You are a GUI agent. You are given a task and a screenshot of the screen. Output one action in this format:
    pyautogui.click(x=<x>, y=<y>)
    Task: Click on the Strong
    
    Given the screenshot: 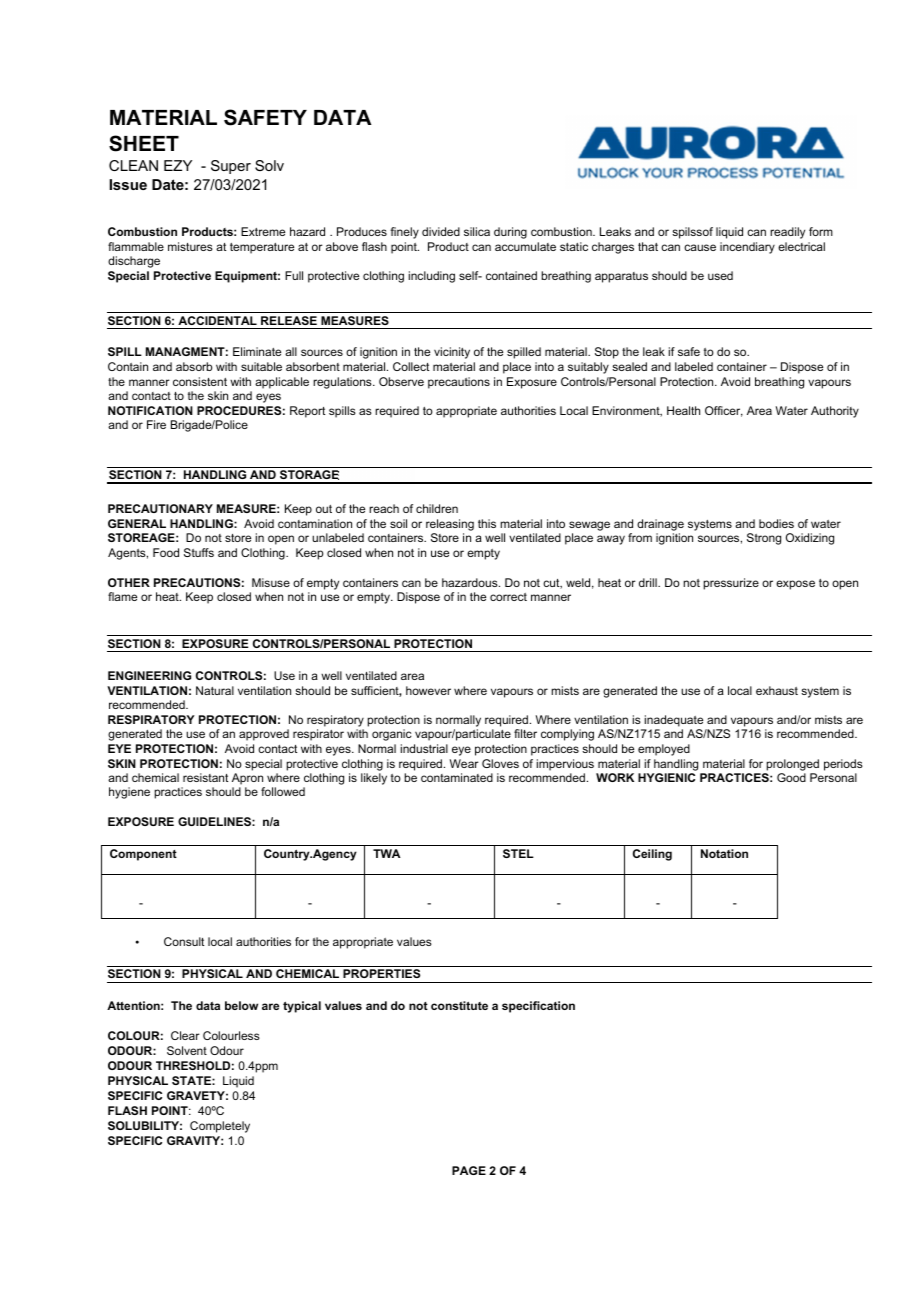 What is the action you would take?
    pyautogui.click(x=764, y=539)
